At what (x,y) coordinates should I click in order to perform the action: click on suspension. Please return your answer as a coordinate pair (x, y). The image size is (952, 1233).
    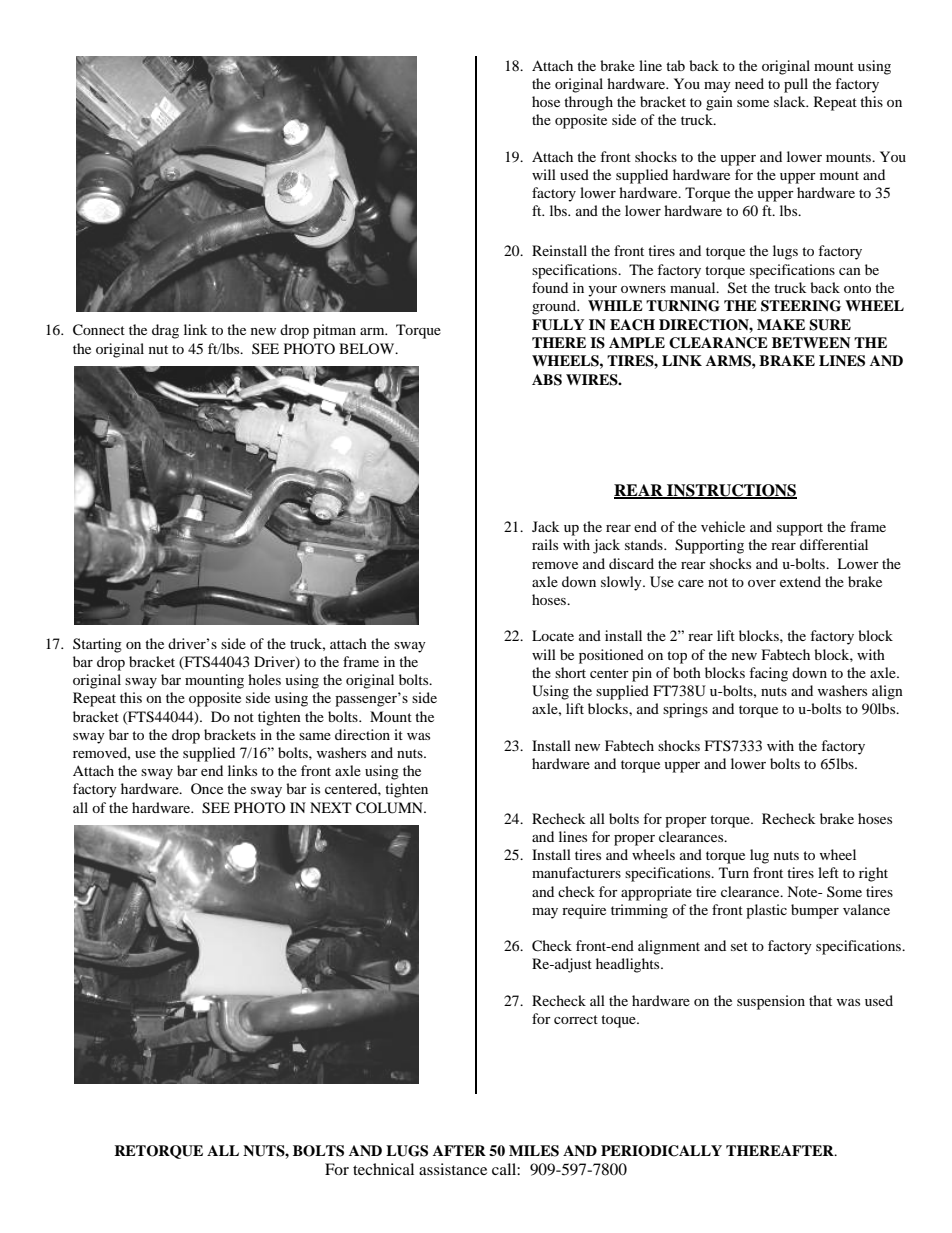
    Looking at the image, I should click on (771, 1002).
